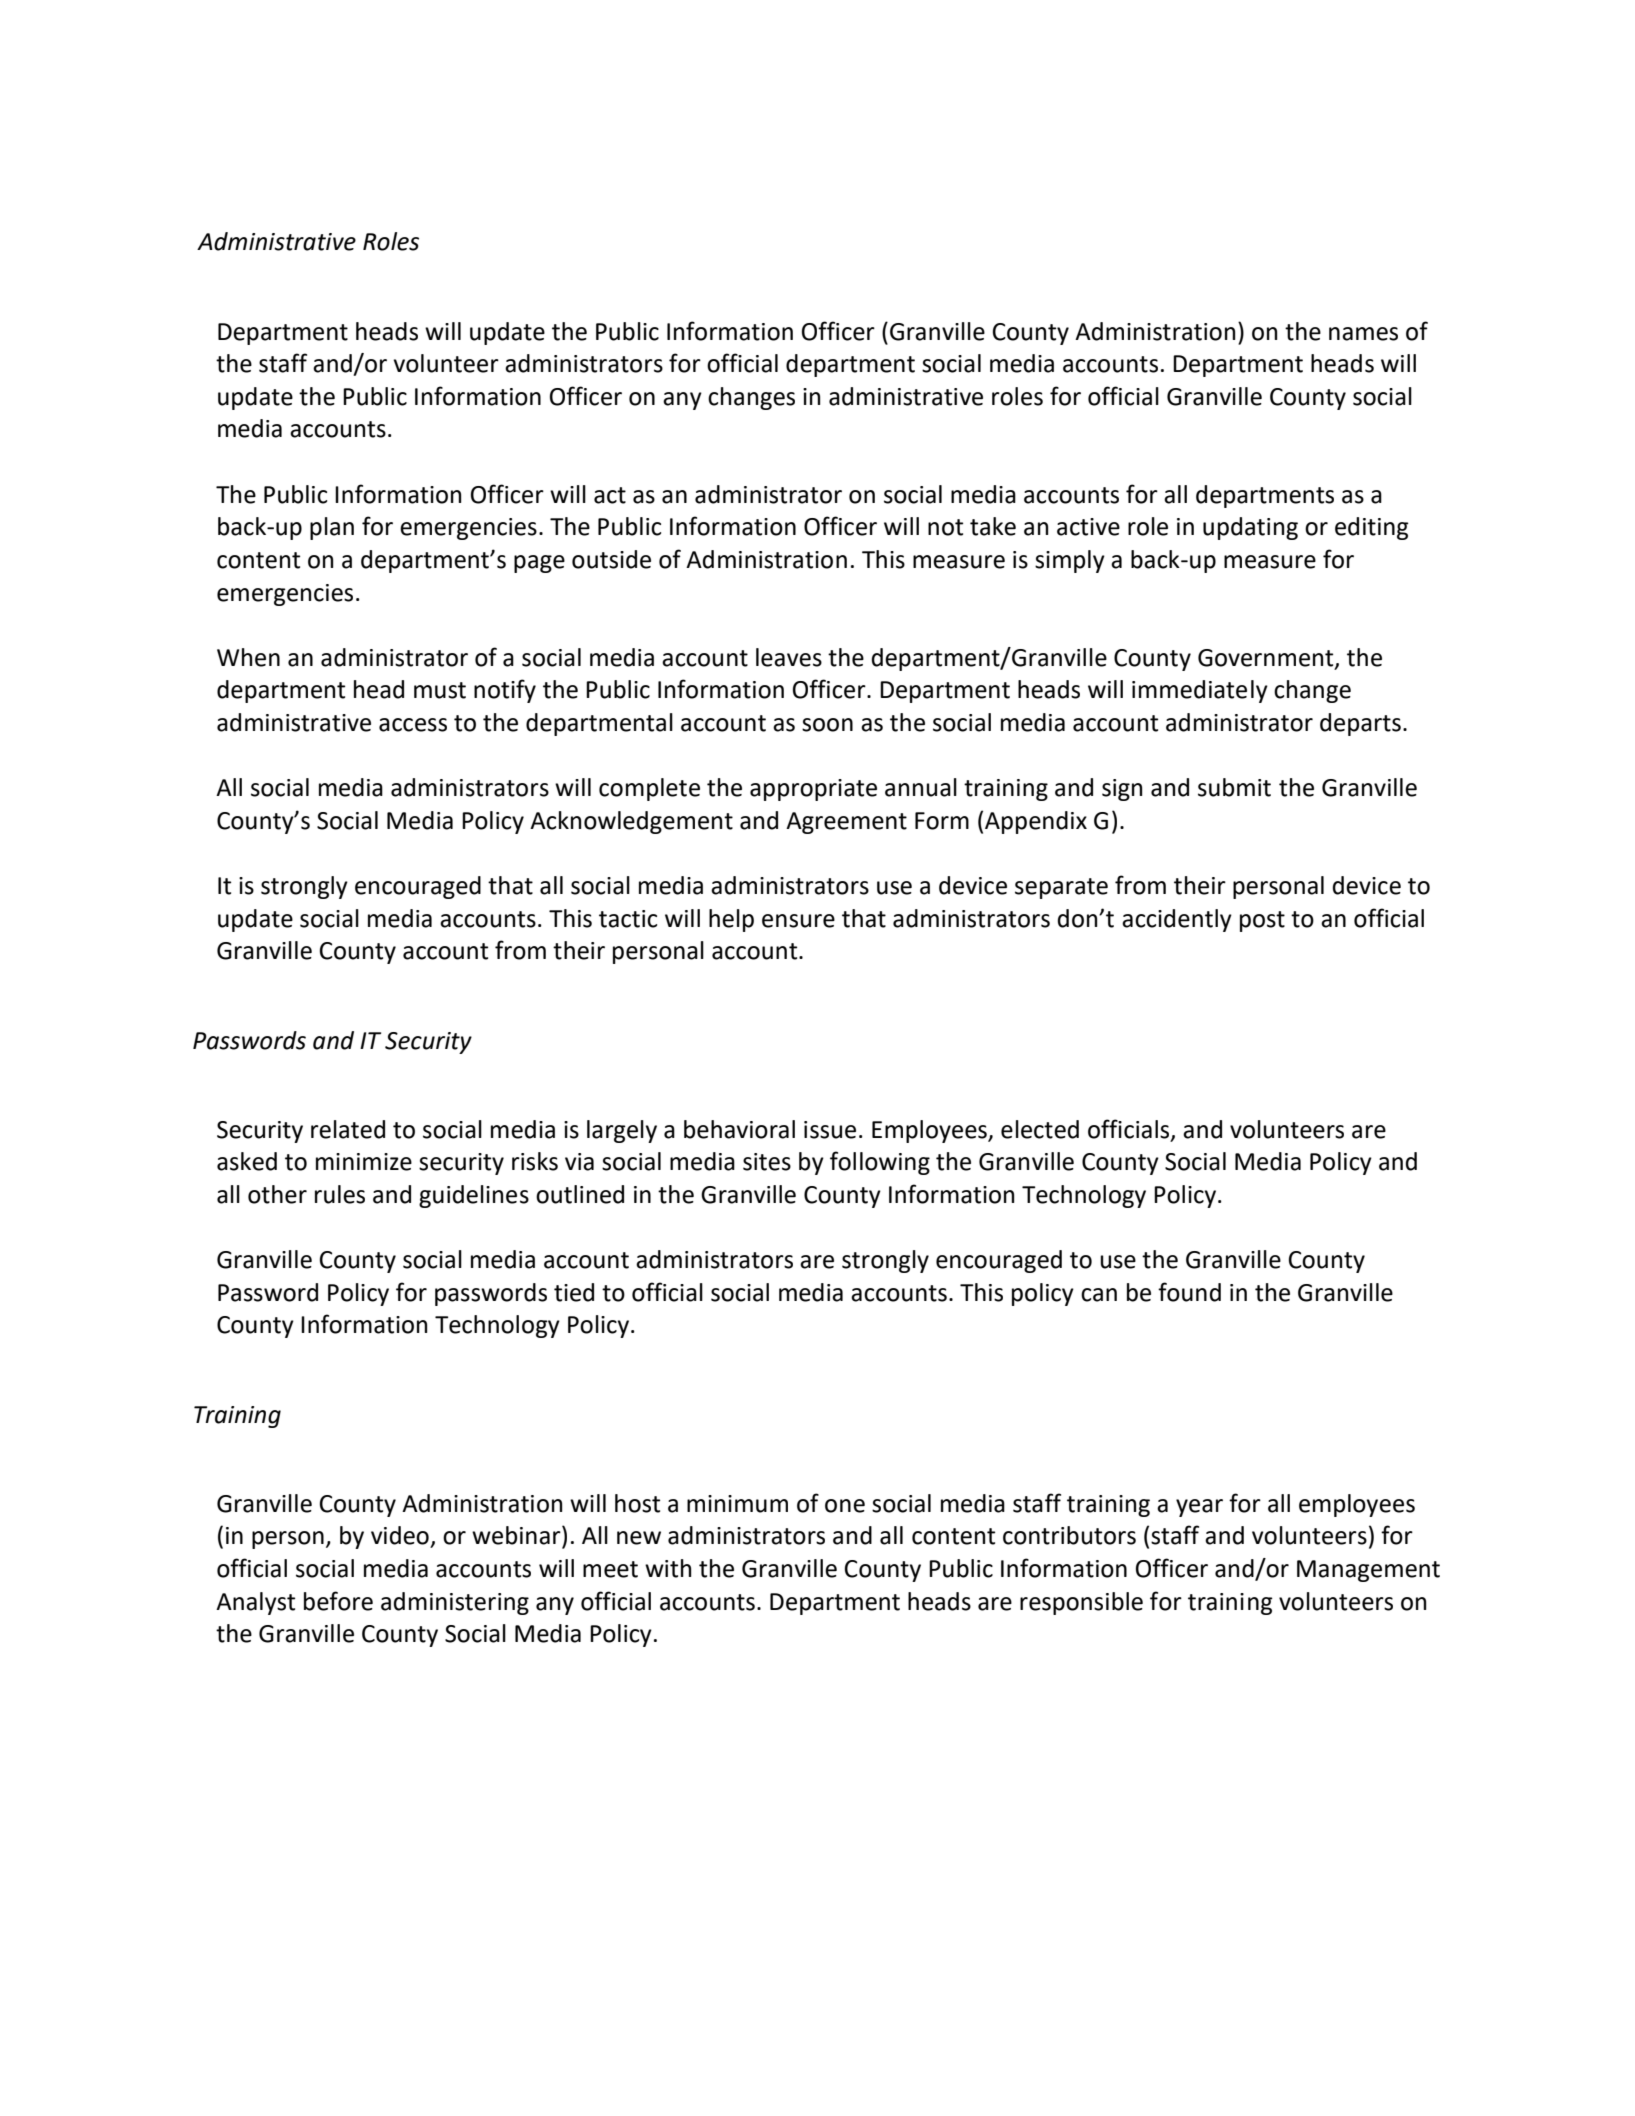  What do you see at coordinates (1189, 1292) in the document?
I see `found` at bounding box center [1189, 1292].
